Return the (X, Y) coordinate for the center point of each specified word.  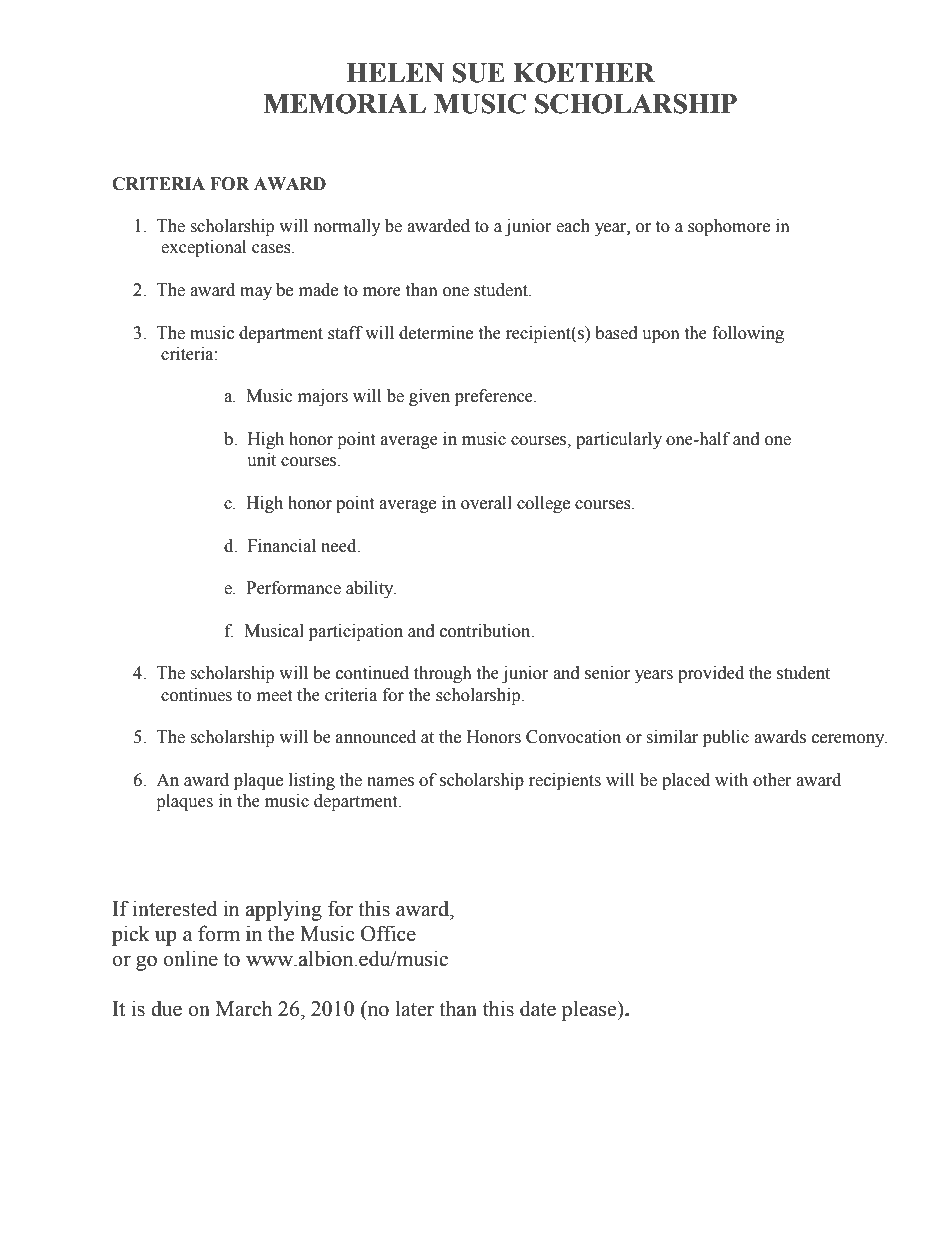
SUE (478, 72)
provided (711, 674)
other (772, 780)
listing (312, 781)
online (190, 958)
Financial (282, 546)
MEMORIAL (345, 103)
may (256, 293)
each (573, 226)
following (748, 334)
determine (436, 333)
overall (486, 503)
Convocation (573, 737)
